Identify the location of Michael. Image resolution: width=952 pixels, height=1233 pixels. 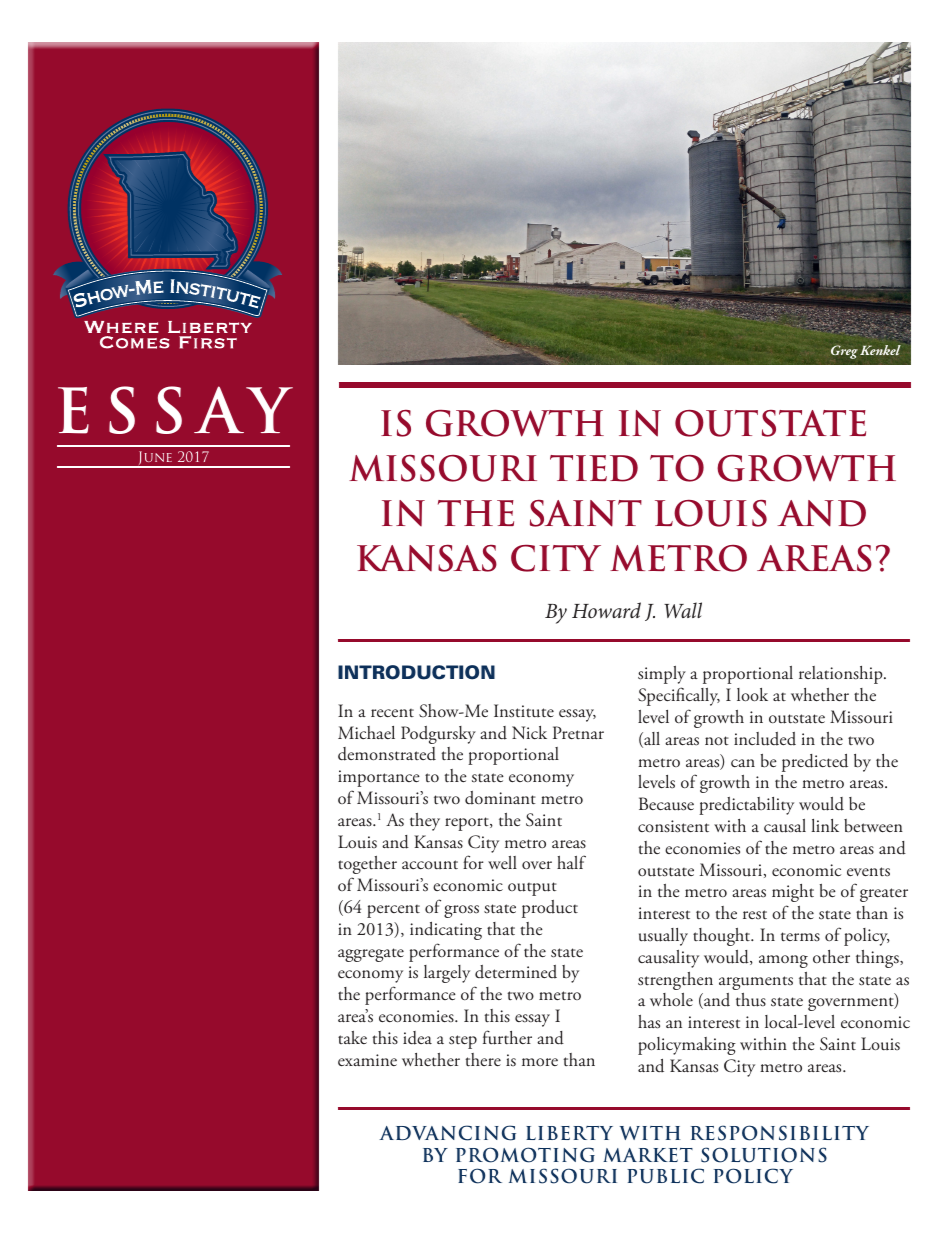
(366, 732).
